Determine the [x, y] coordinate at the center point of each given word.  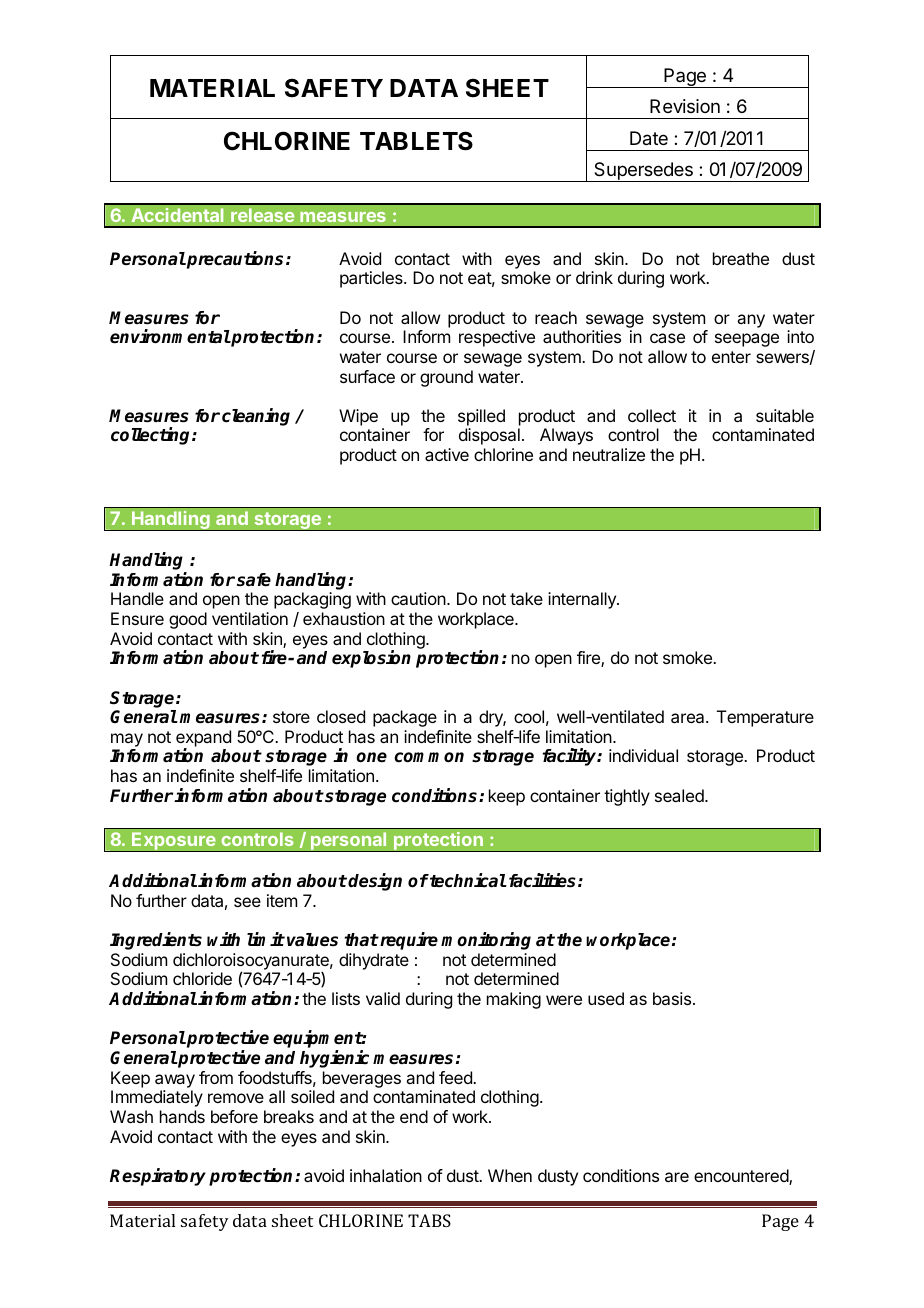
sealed [680, 795]
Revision [685, 106]
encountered [742, 1177]
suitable [785, 415]
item [282, 900]
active [447, 454]
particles [372, 279]
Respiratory [158, 1177]
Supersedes [643, 172]
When [510, 1175]
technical [467, 880]
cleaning [256, 417]
